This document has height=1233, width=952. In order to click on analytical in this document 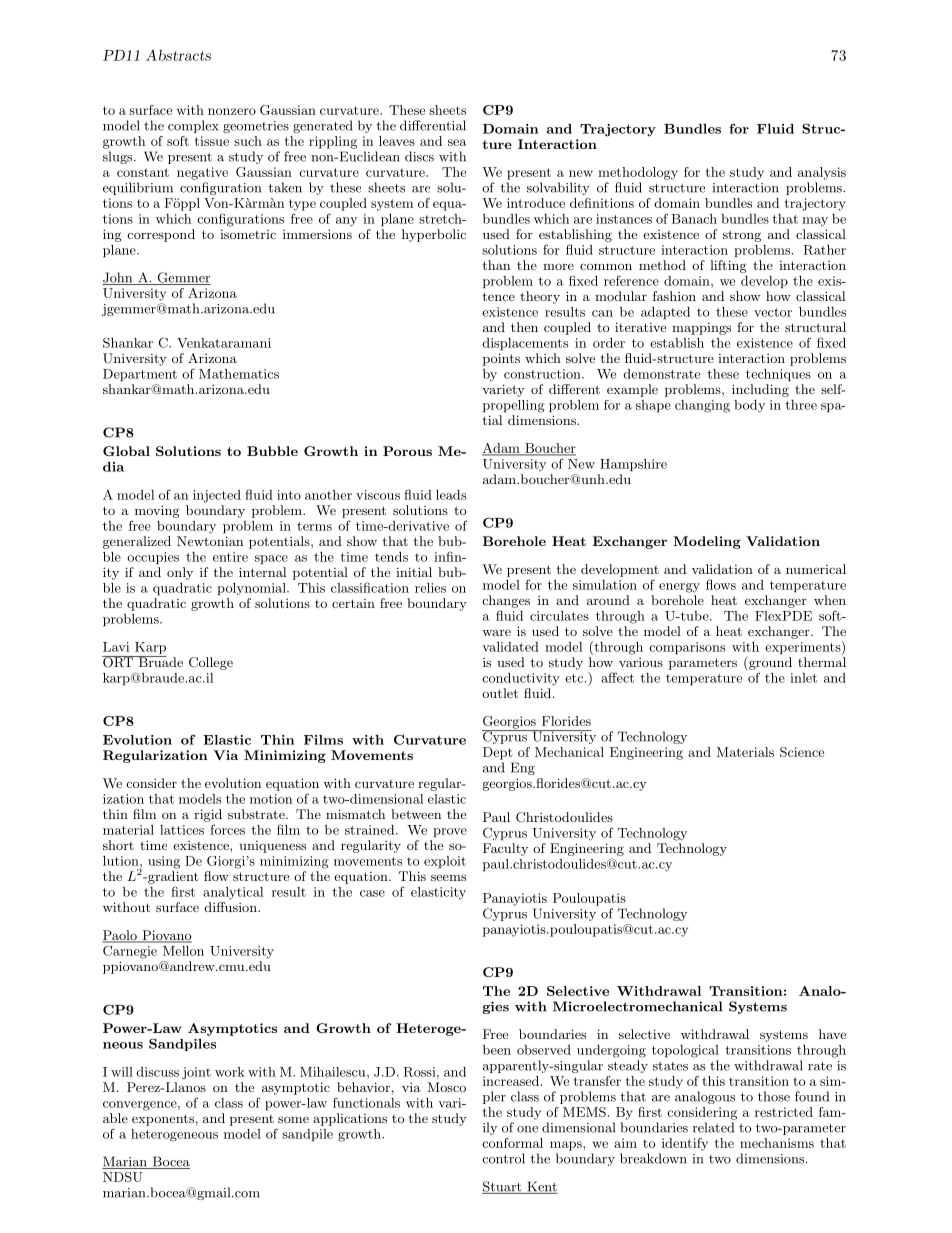, I will do `click(233, 893)`.
